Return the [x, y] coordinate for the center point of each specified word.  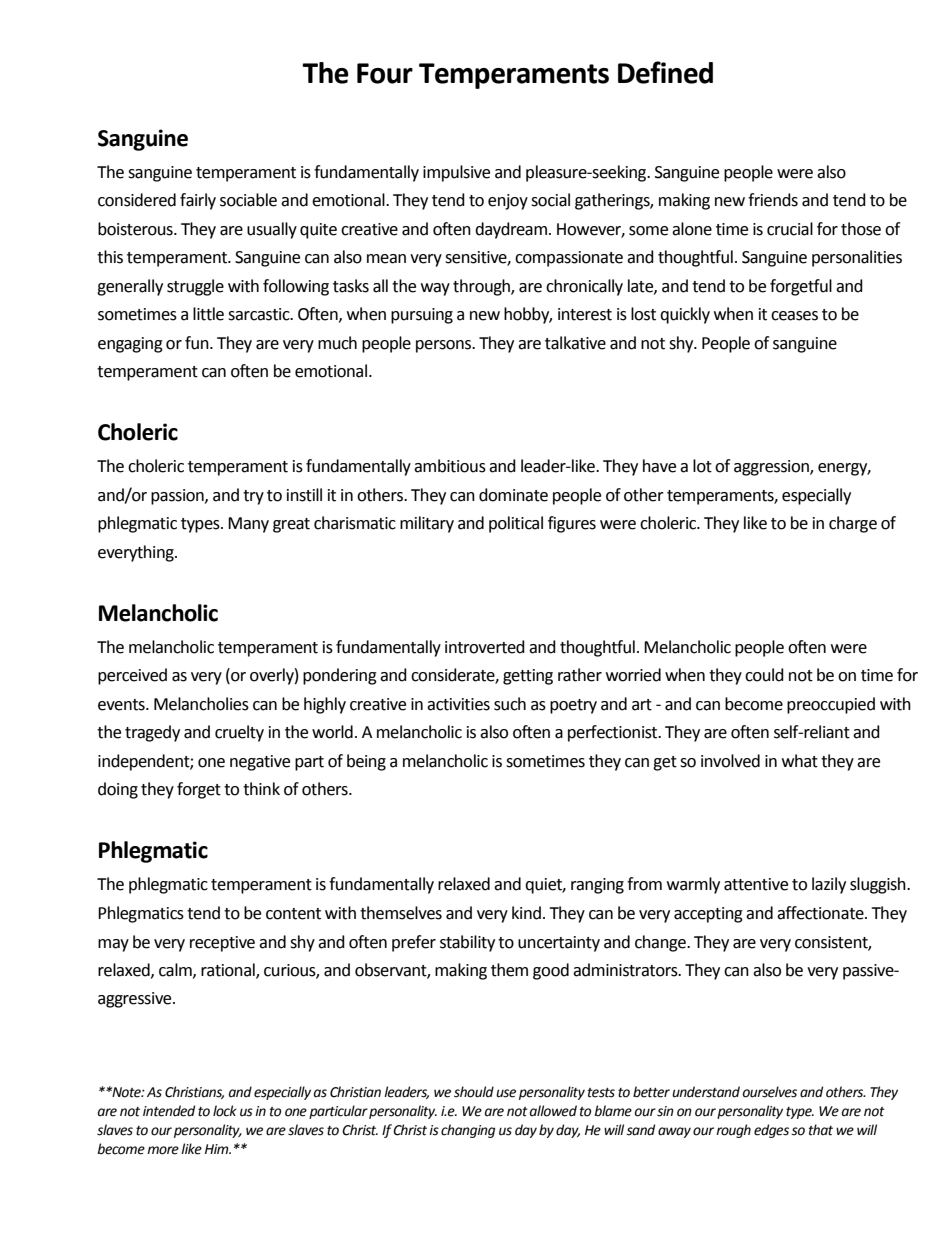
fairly [198, 201]
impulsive [456, 173]
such [510, 704]
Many [248, 525]
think [261, 789]
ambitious [450, 466]
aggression [772, 468]
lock [225, 1111]
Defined [665, 72]
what [800, 761]
